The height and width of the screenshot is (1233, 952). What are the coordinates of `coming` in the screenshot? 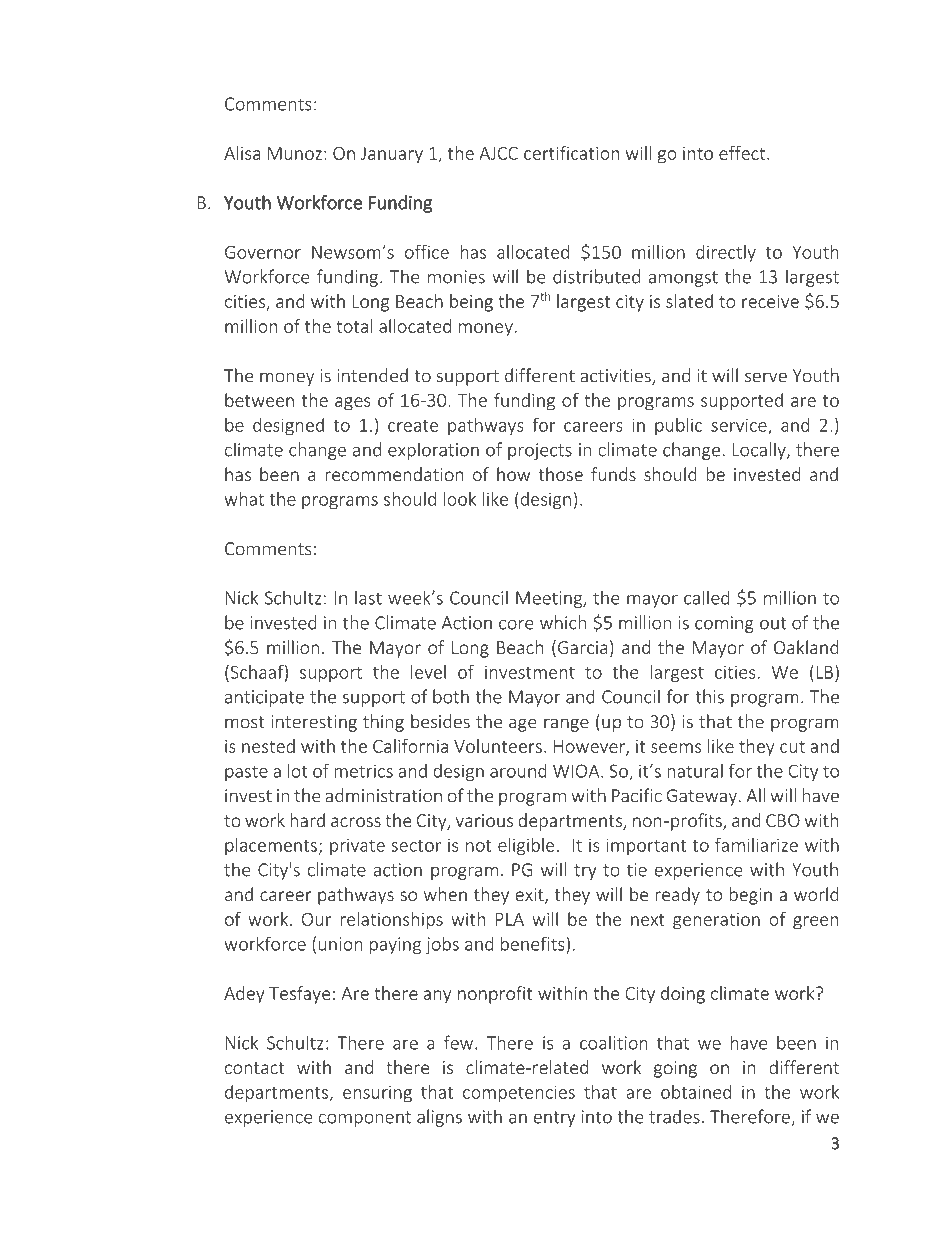 It's located at (724, 624).
